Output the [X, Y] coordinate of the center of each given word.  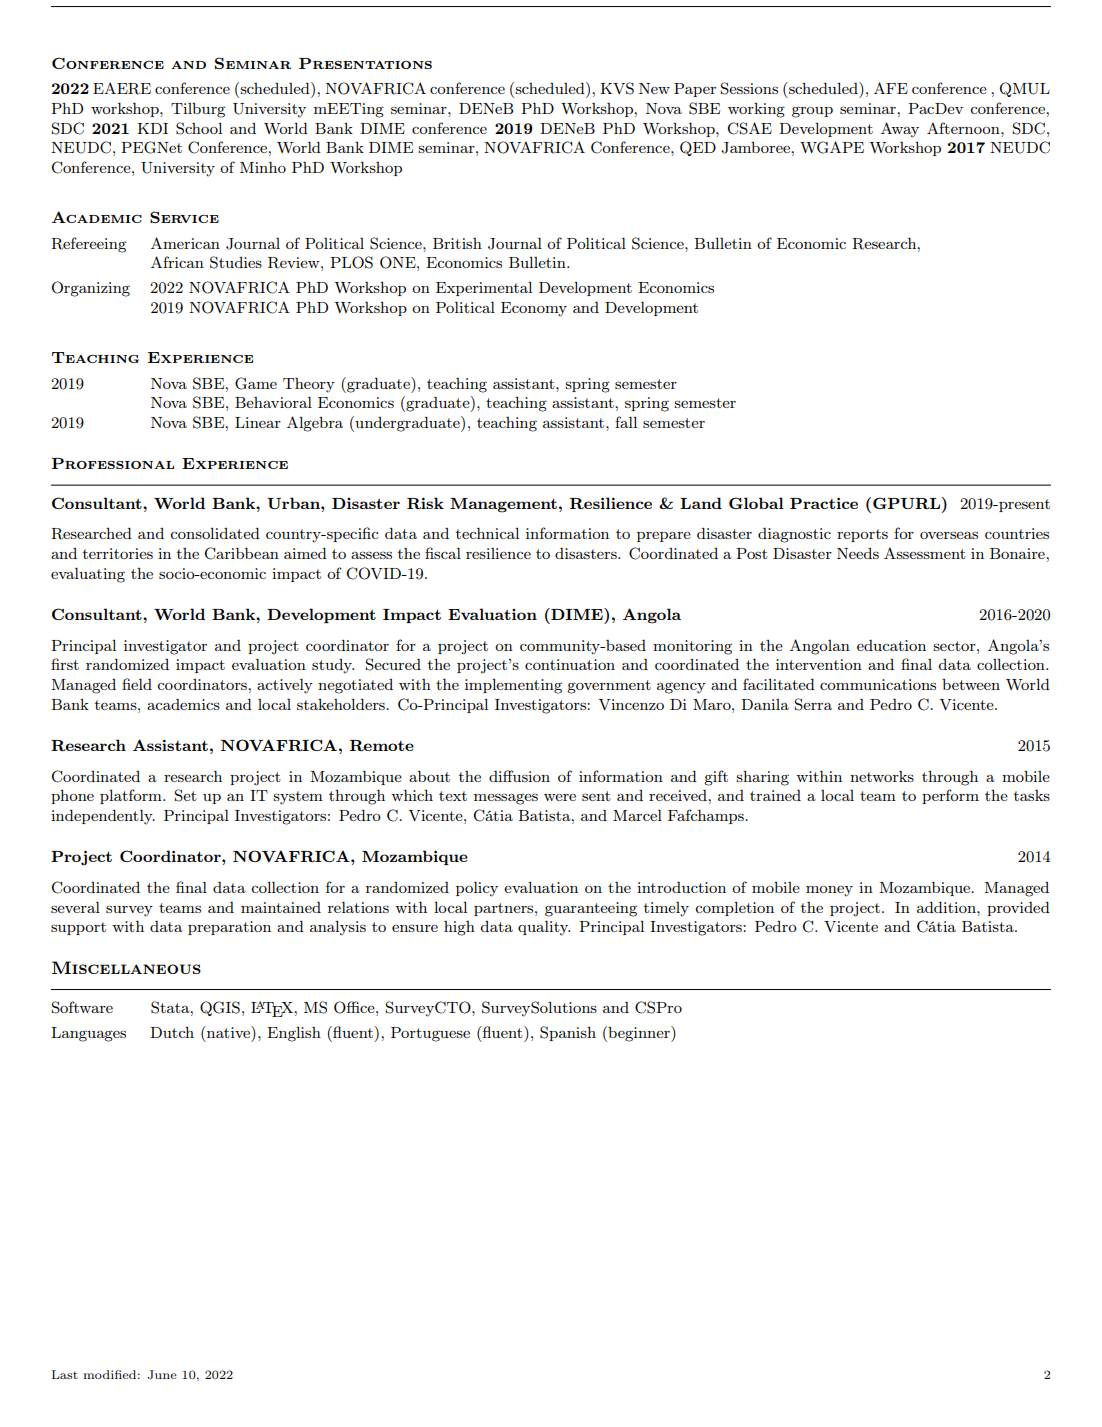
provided [1018, 909]
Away [900, 130]
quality [544, 928]
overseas [949, 535]
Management [503, 505]
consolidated [215, 533]
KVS [617, 88]
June [162, 1374]
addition [947, 907]
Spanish [568, 1033]
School [199, 128]
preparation [229, 928]
